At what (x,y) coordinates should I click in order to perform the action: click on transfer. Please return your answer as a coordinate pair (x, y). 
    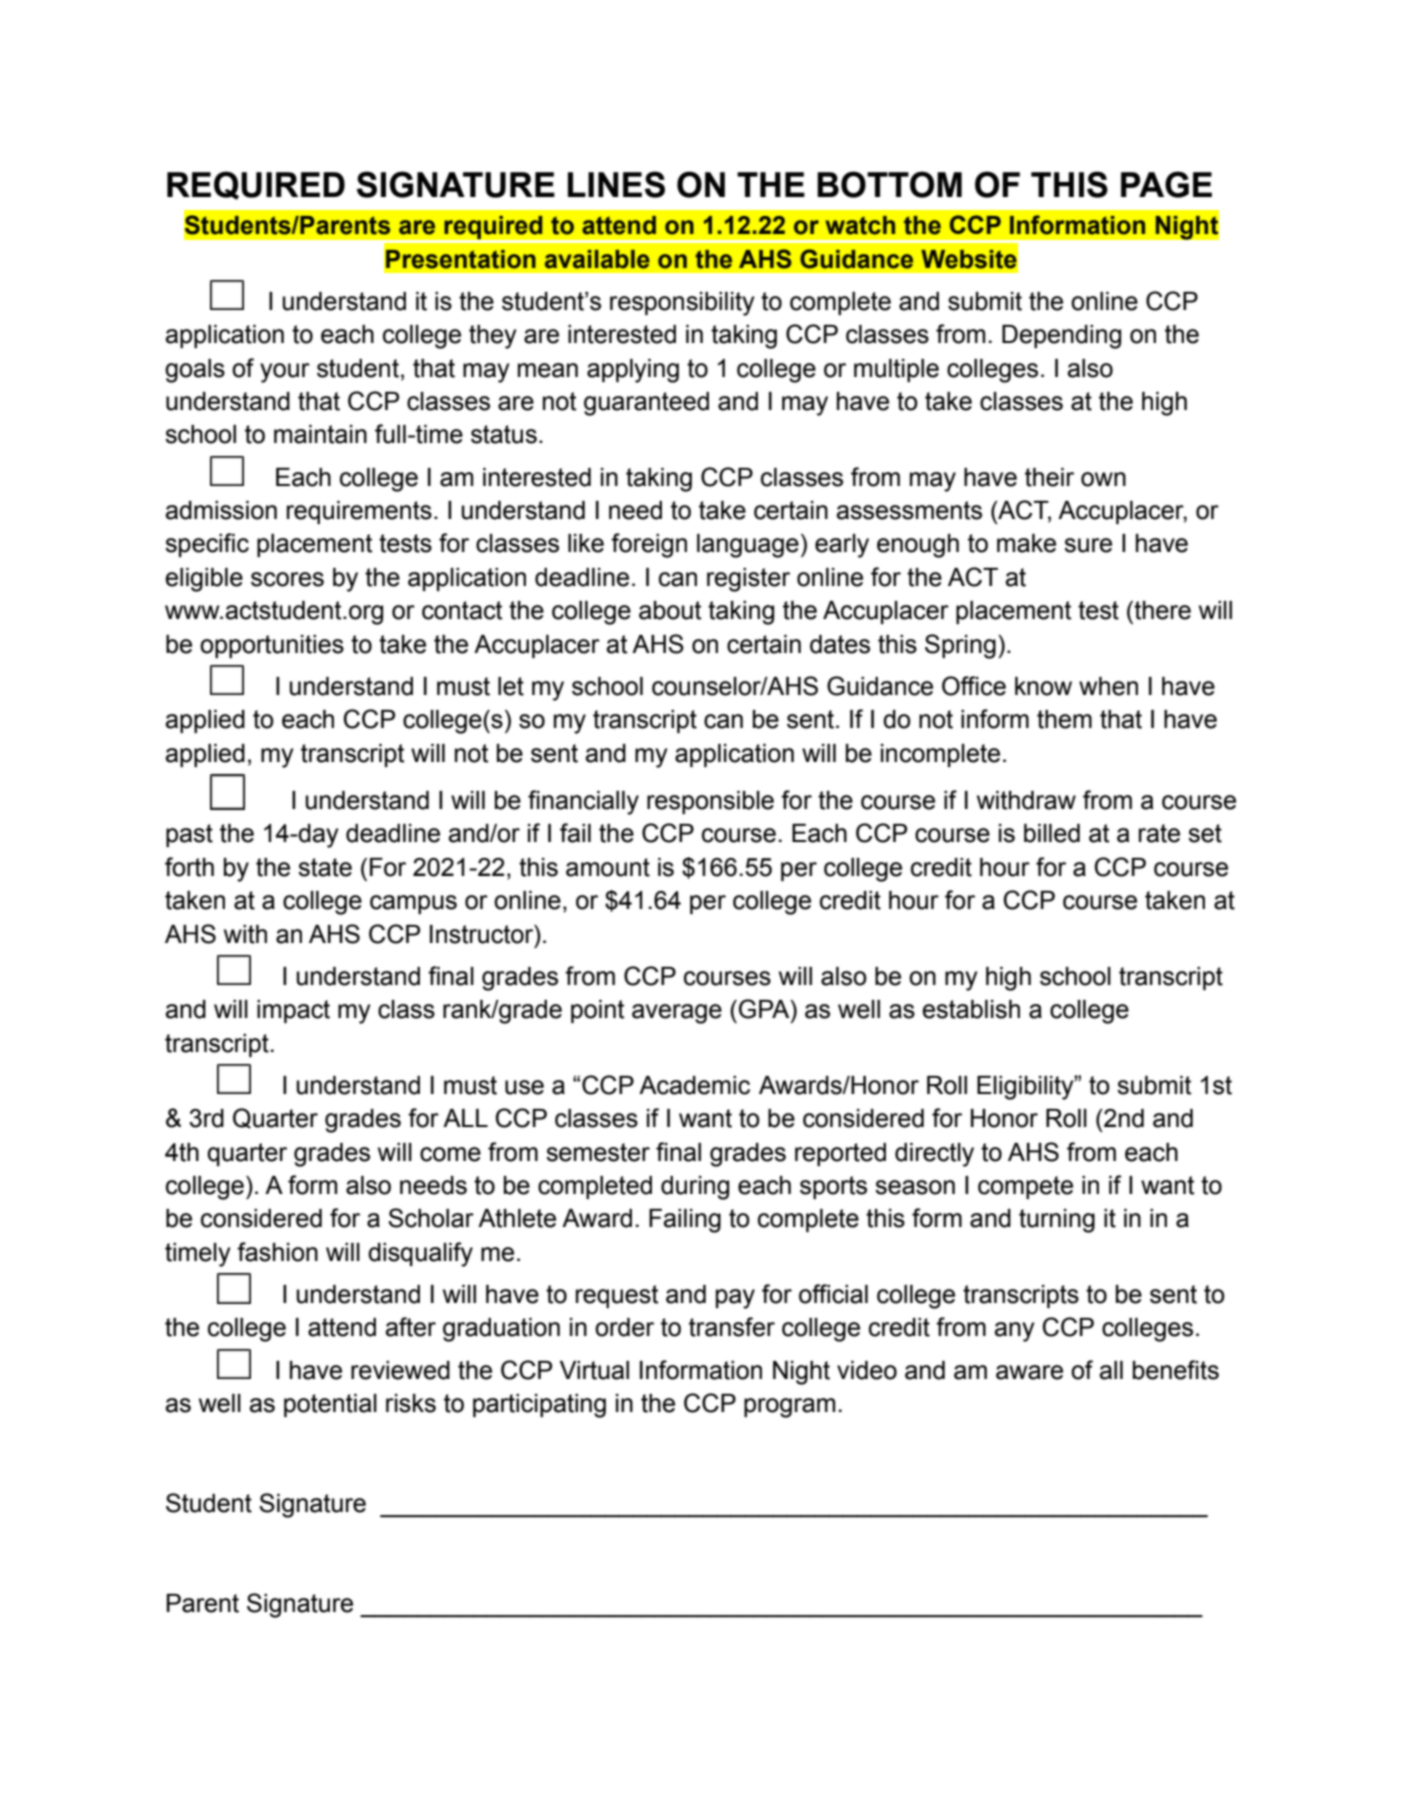
    Looking at the image, I should click on (732, 1327).
